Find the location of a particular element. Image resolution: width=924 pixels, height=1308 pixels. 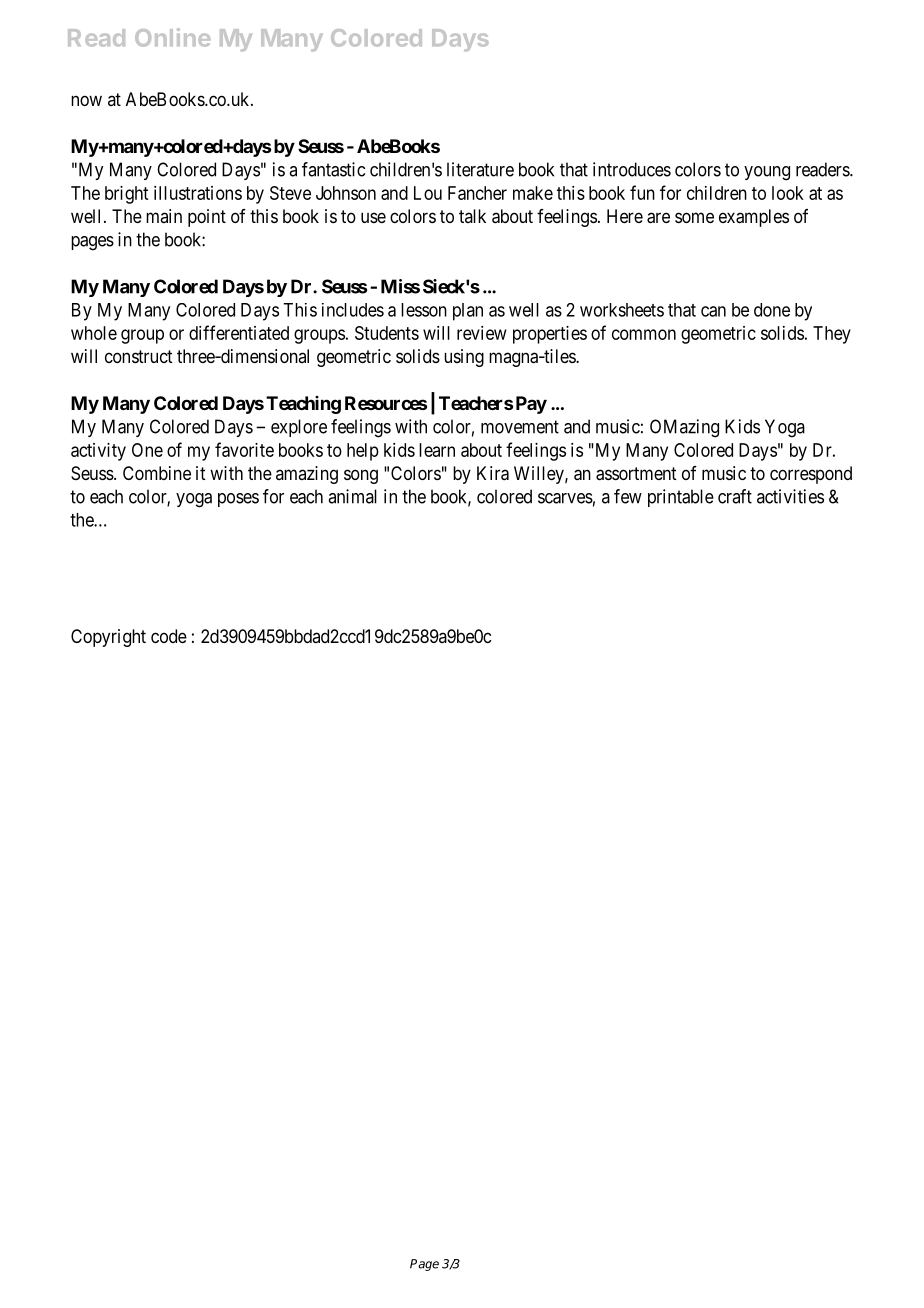

literature is located at coordinates (480, 169).
